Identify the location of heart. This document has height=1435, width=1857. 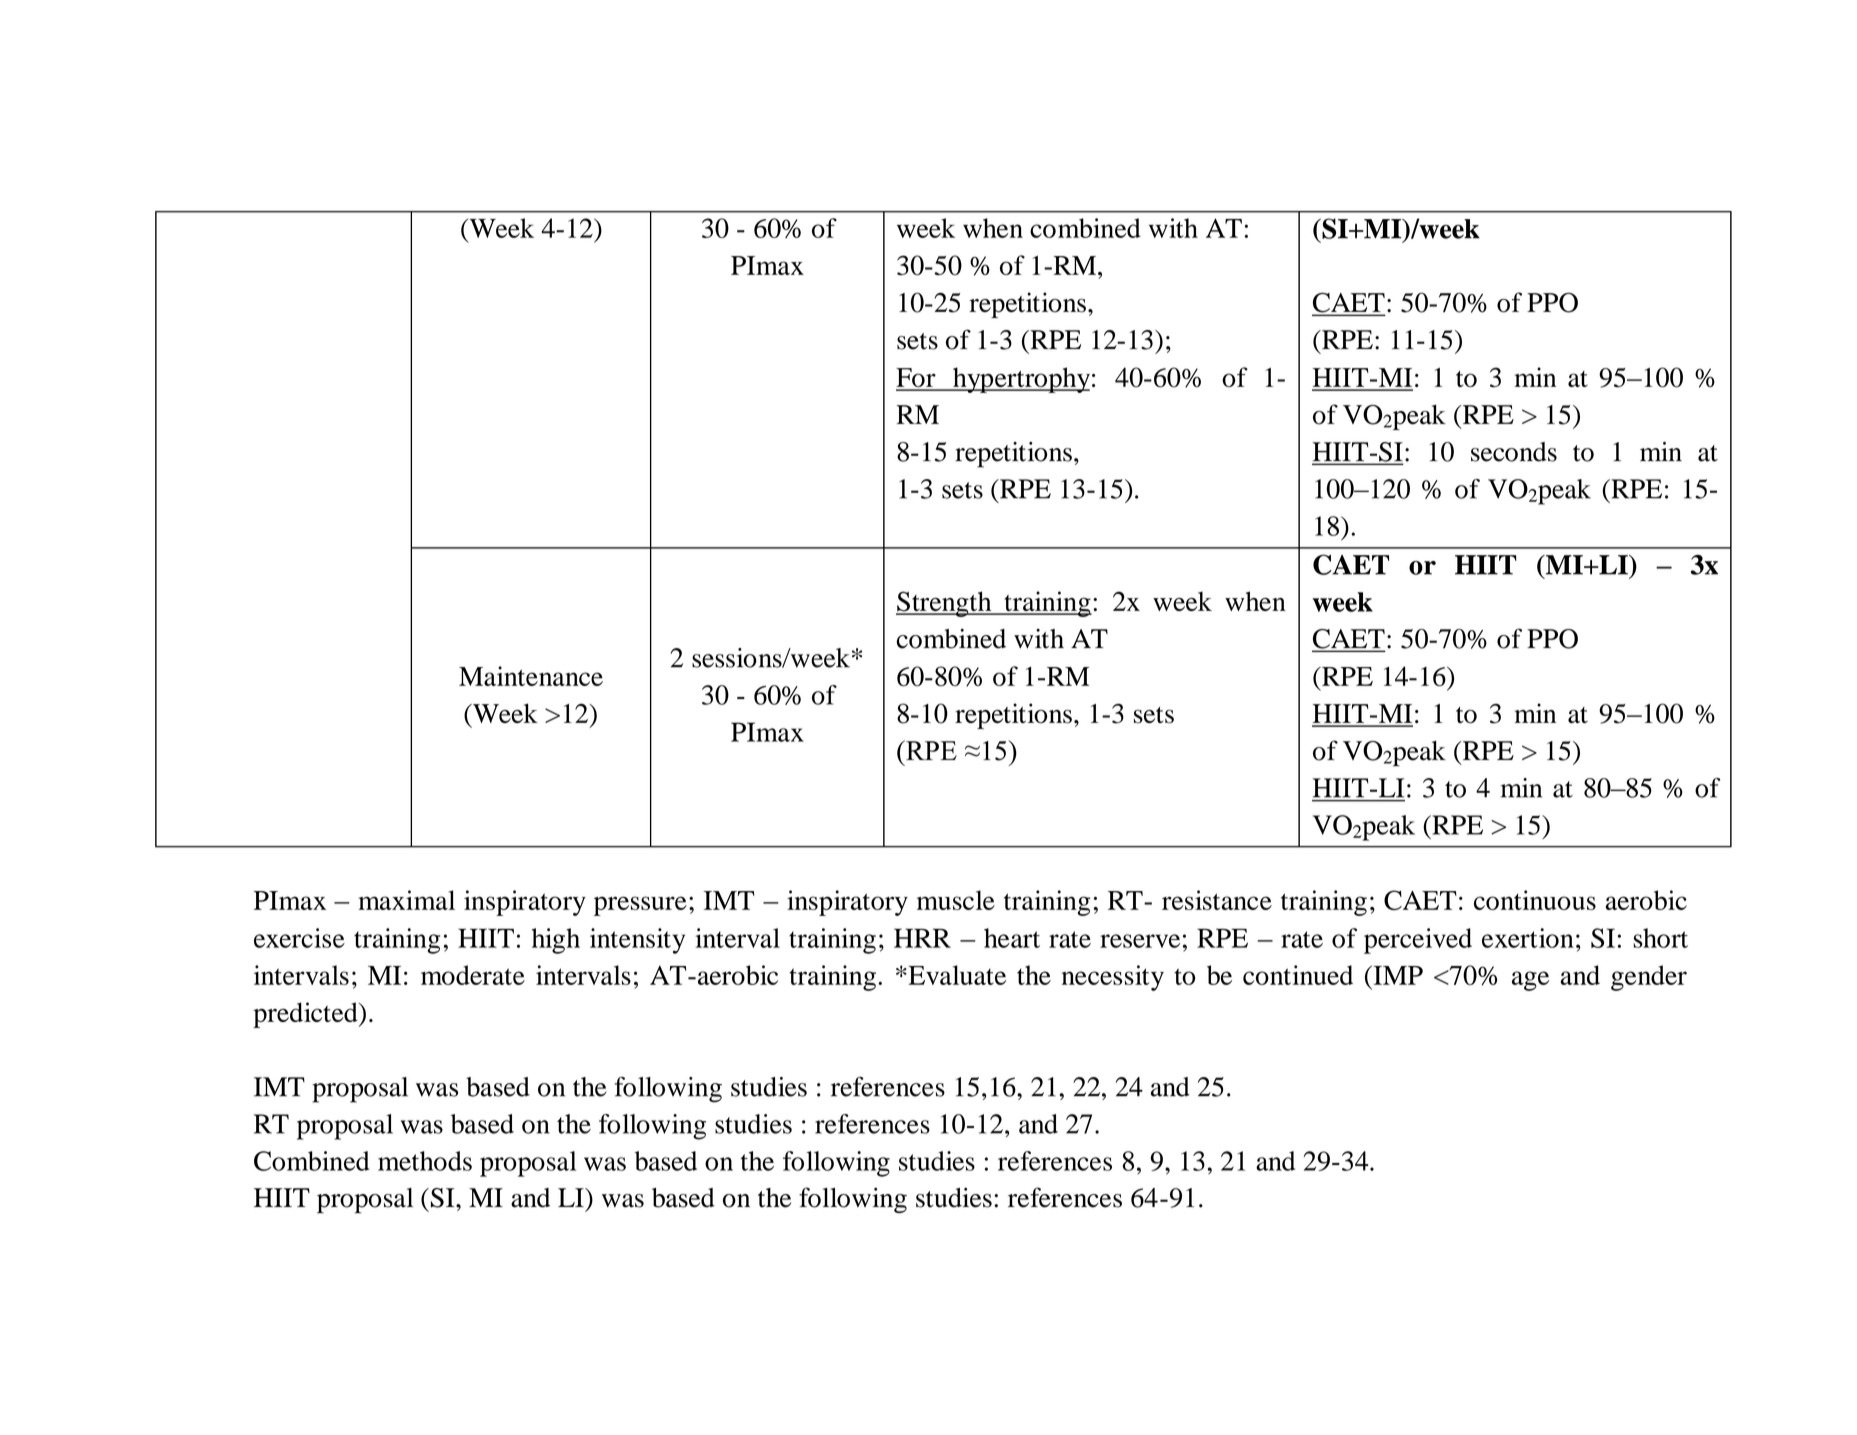
(1012, 938).
